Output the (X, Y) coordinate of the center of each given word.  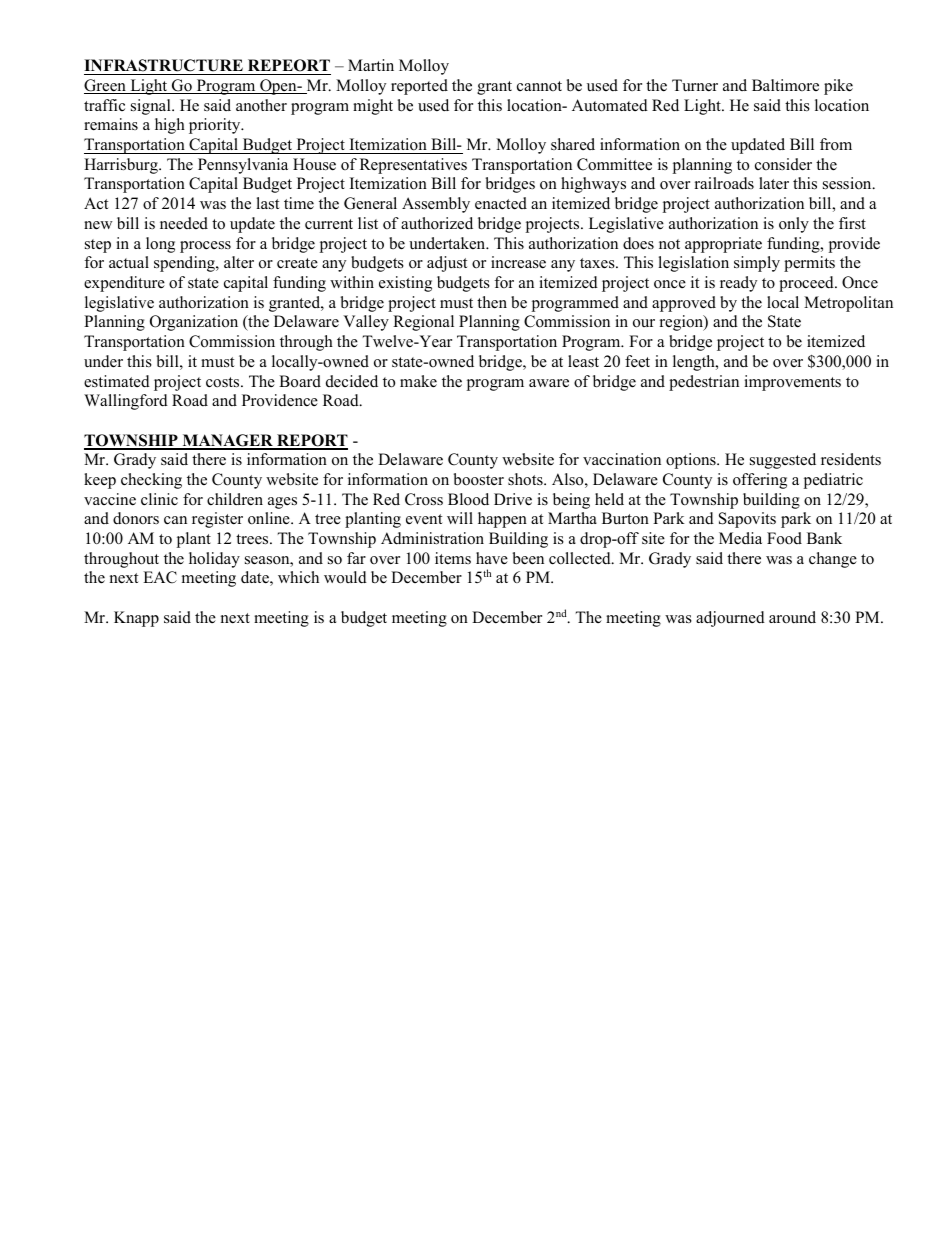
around (792, 617)
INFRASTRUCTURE (164, 67)
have (492, 558)
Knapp (136, 619)
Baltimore (785, 85)
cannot (539, 86)
